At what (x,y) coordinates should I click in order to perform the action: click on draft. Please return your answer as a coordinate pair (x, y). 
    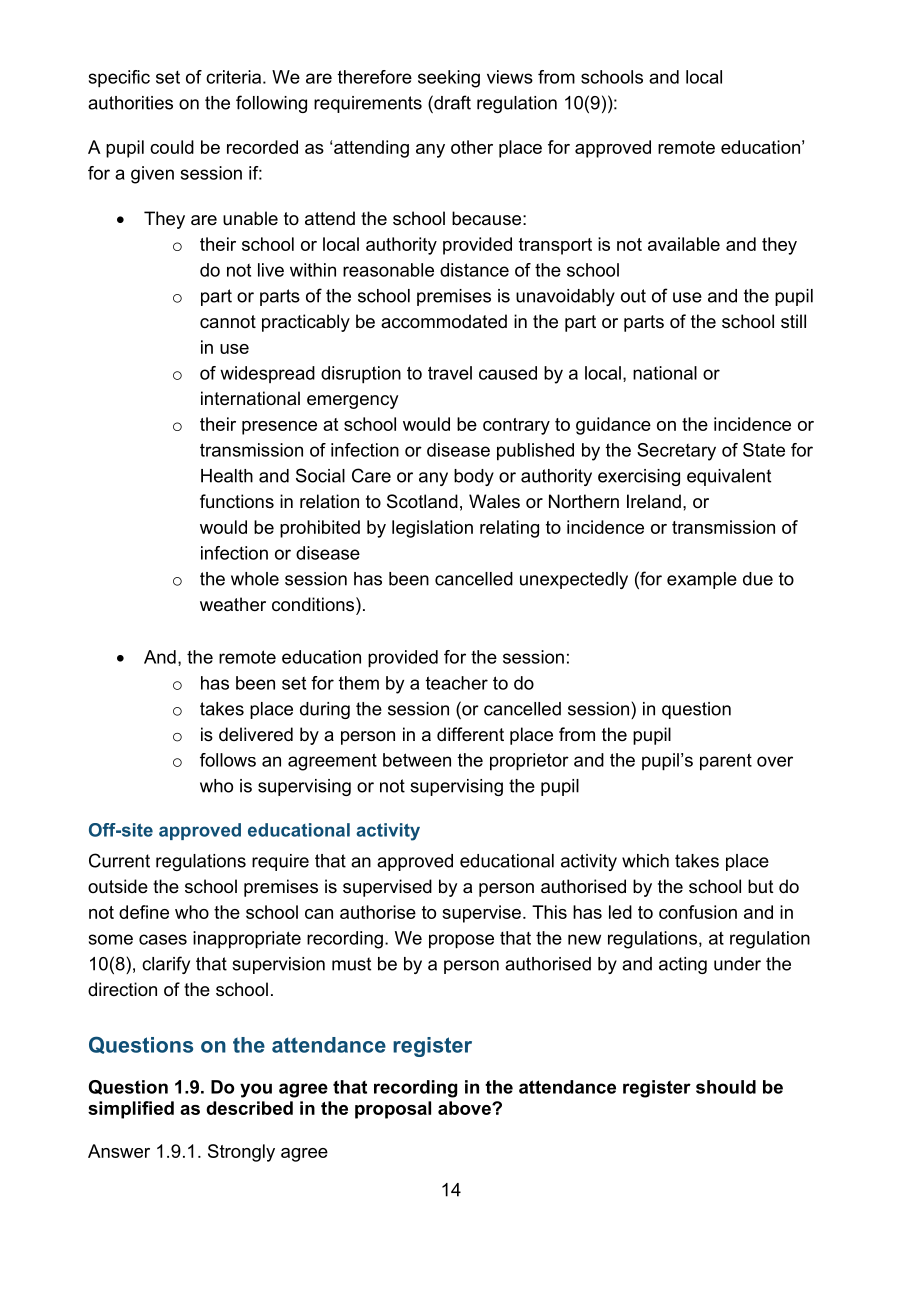
    Looking at the image, I should click on (451, 102).
